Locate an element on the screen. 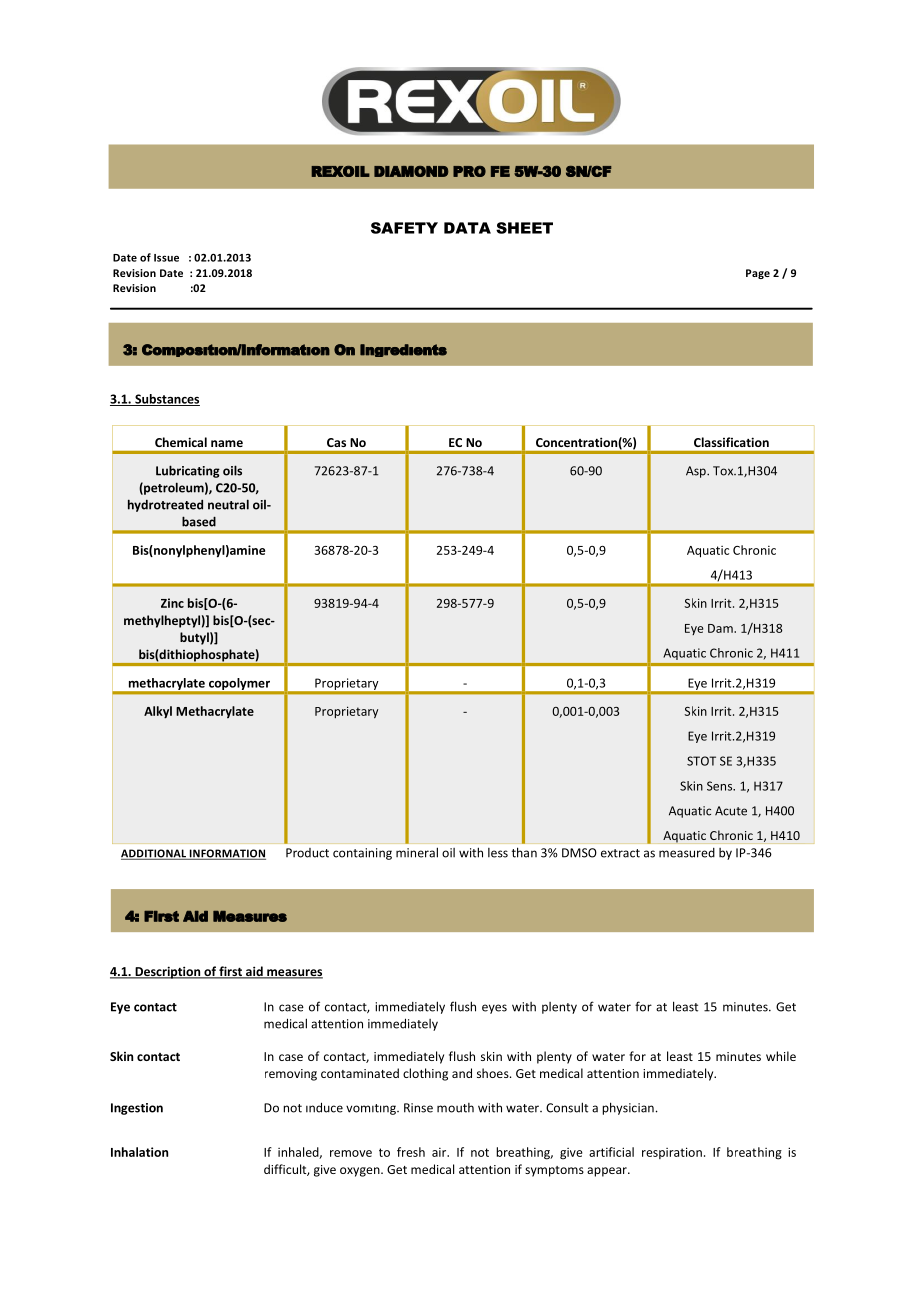  mineral is located at coordinates (417, 852).
